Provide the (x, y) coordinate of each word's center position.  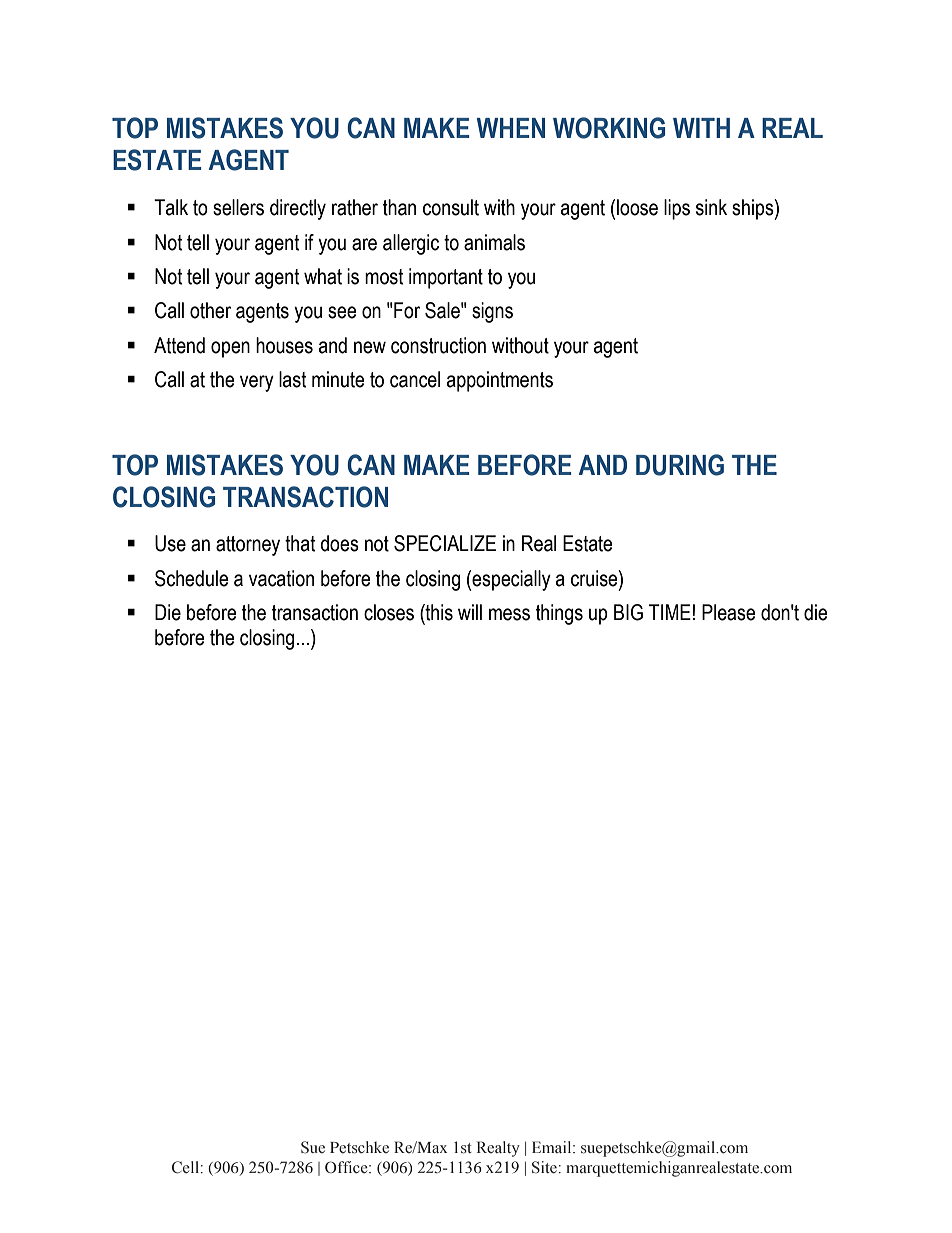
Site (544, 1167)
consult (451, 207)
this (438, 612)
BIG (628, 612)
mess (509, 614)
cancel (415, 379)
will (470, 612)
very (257, 383)
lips (677, 209)
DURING (680, 465)
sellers (238, 207)
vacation (281, 578)
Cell (185, 1167)
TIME (671, 612)
